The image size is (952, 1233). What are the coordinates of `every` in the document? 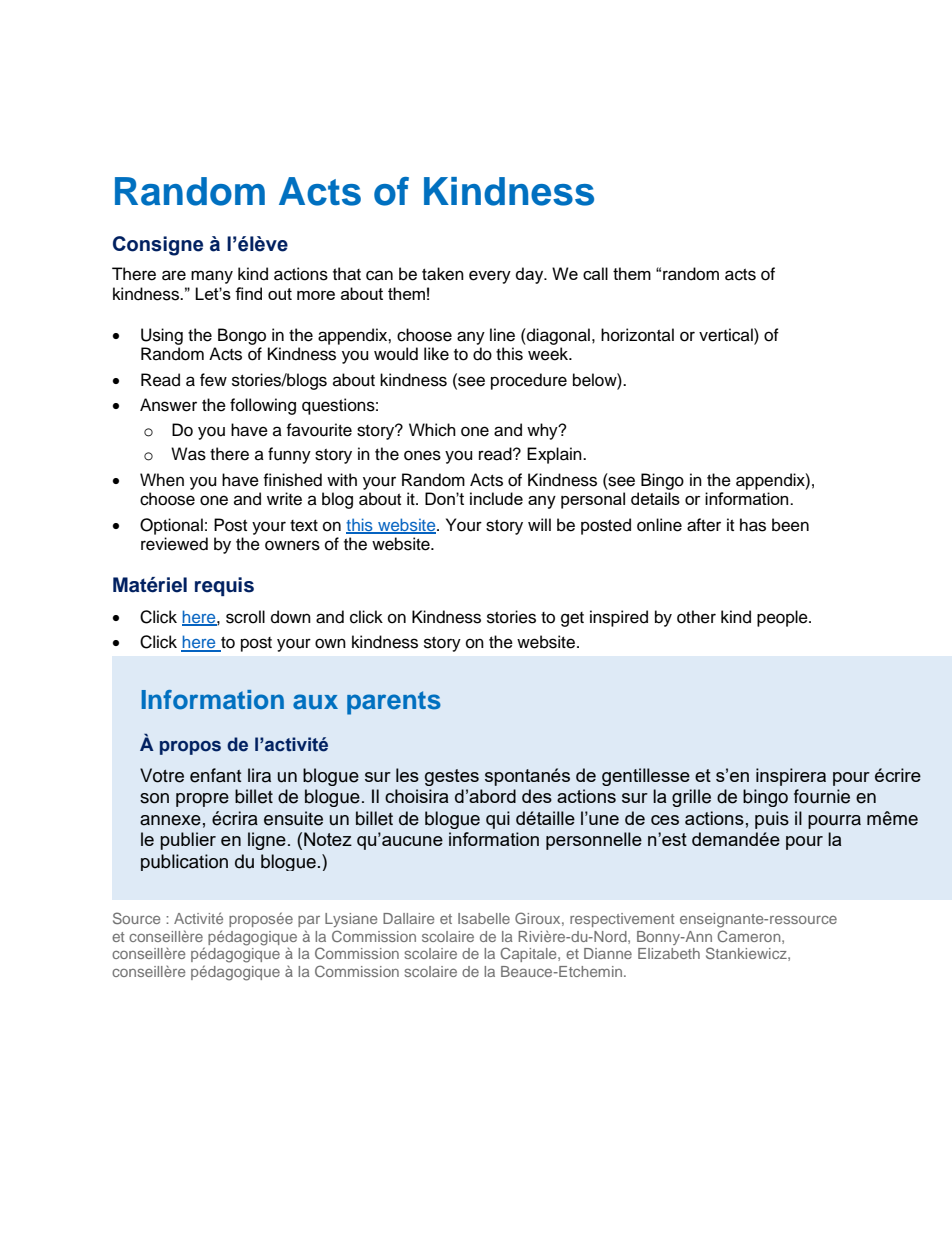 It's located at (490, 277).
